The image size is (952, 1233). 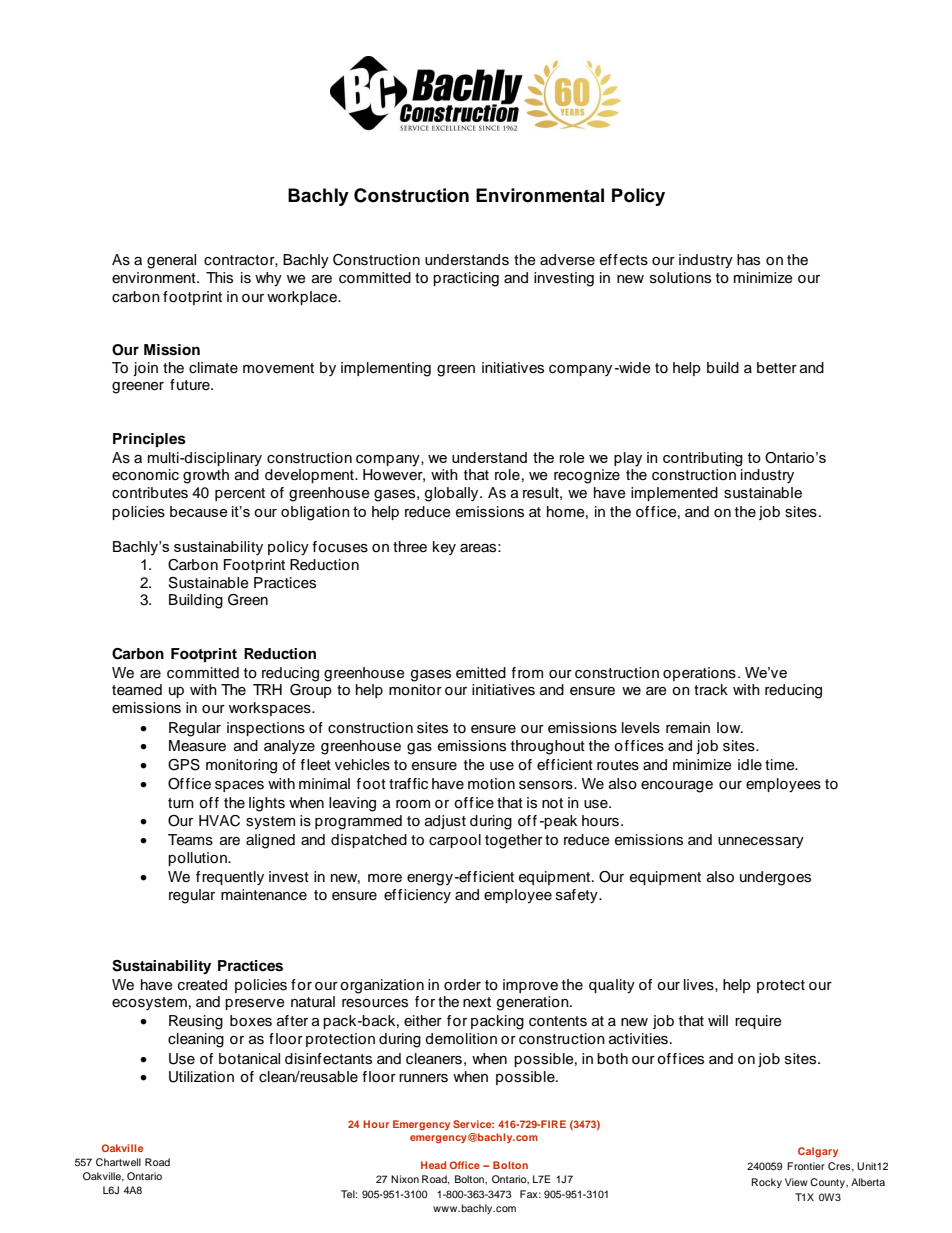 I want to click on This, so click(x=219, y=278).
